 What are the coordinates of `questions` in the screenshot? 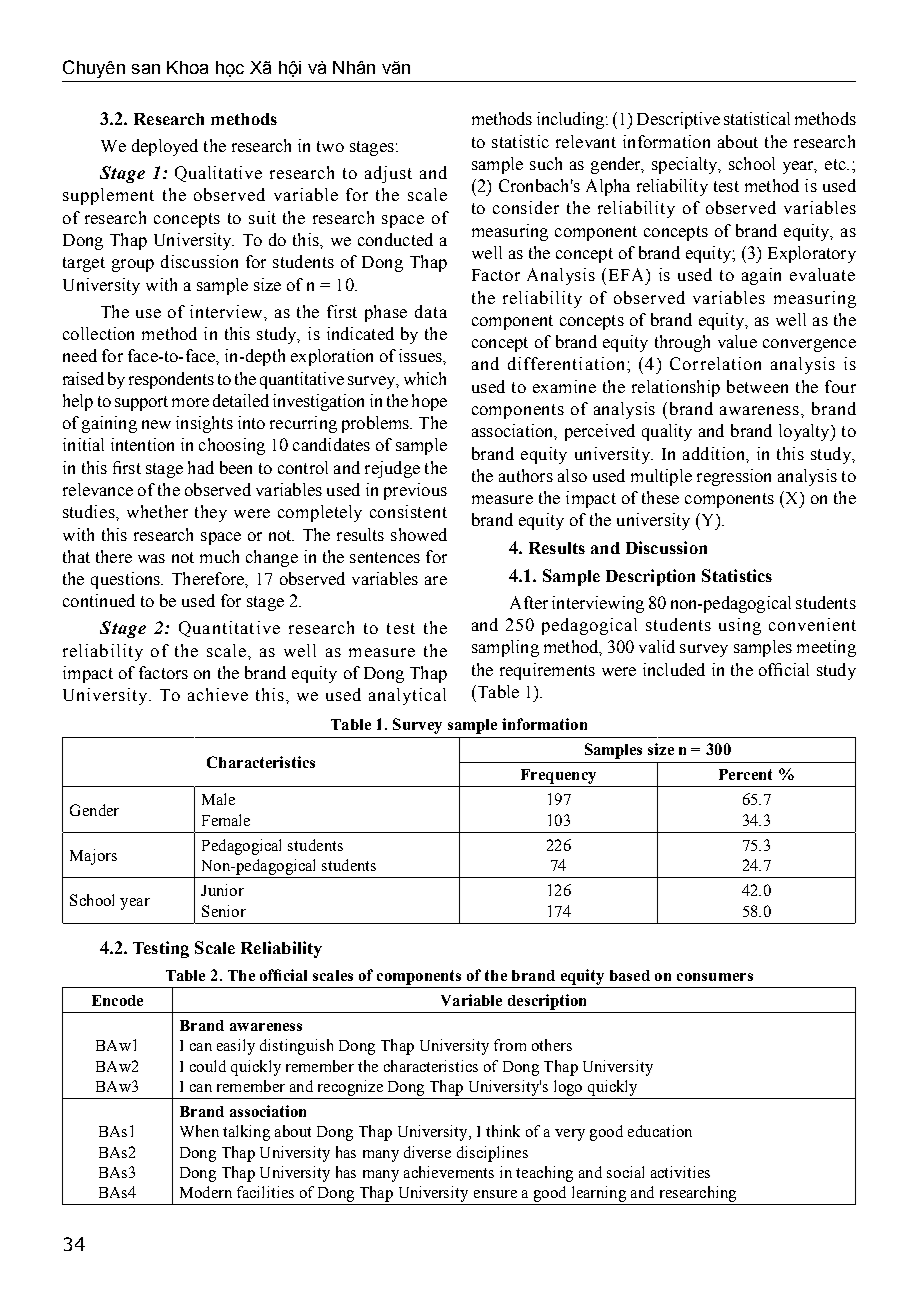 It's located at (127, 580).
